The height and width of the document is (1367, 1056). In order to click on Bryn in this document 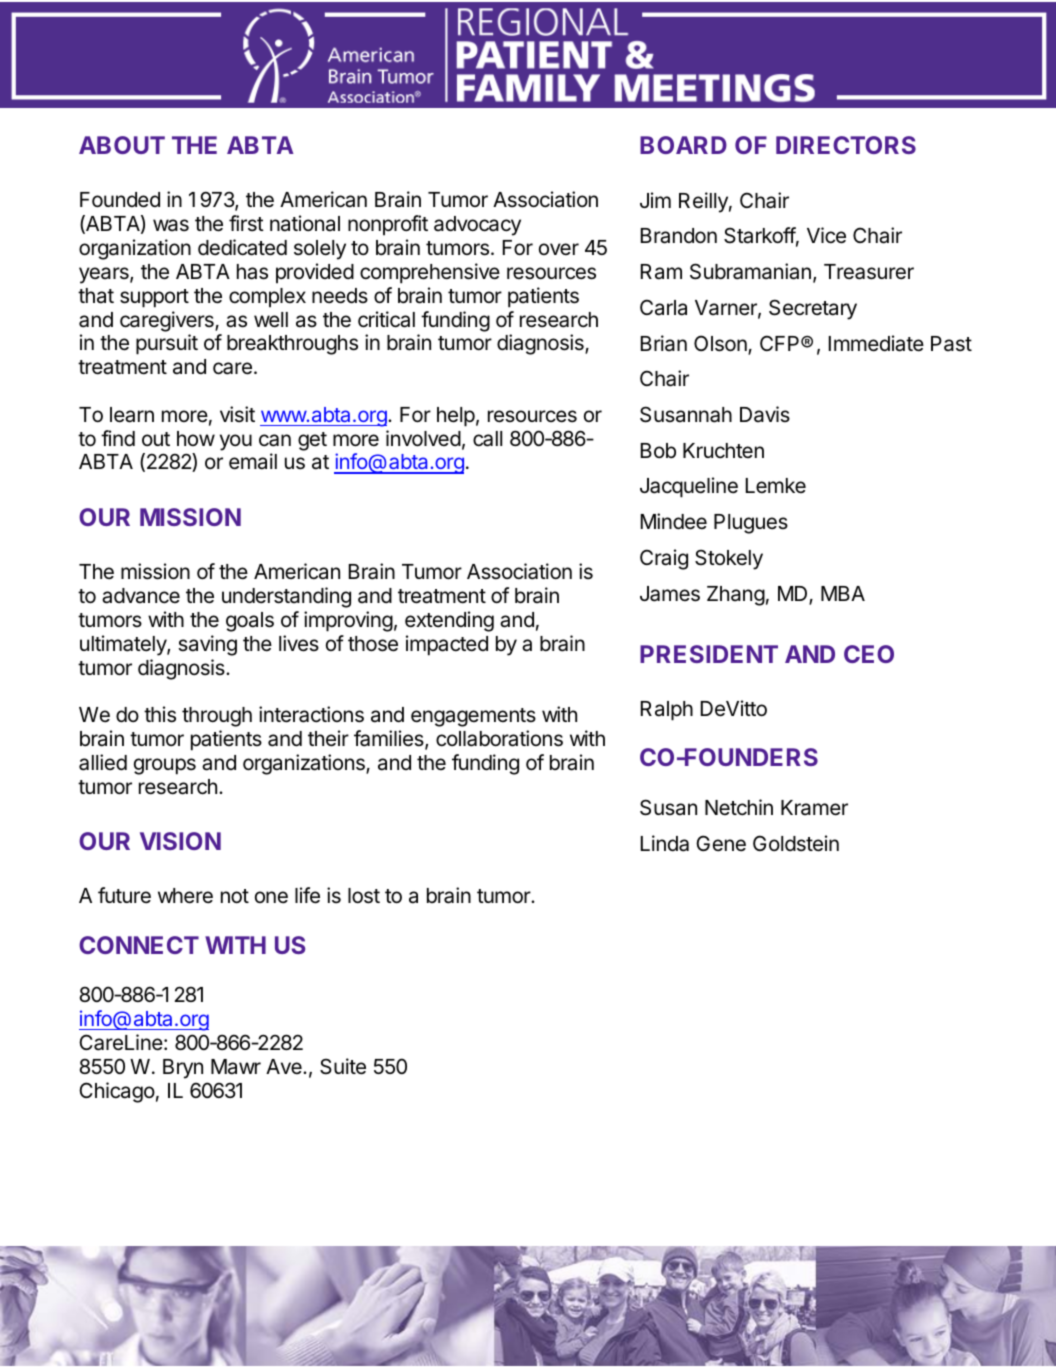, I will do `click(183, 1069)`.
